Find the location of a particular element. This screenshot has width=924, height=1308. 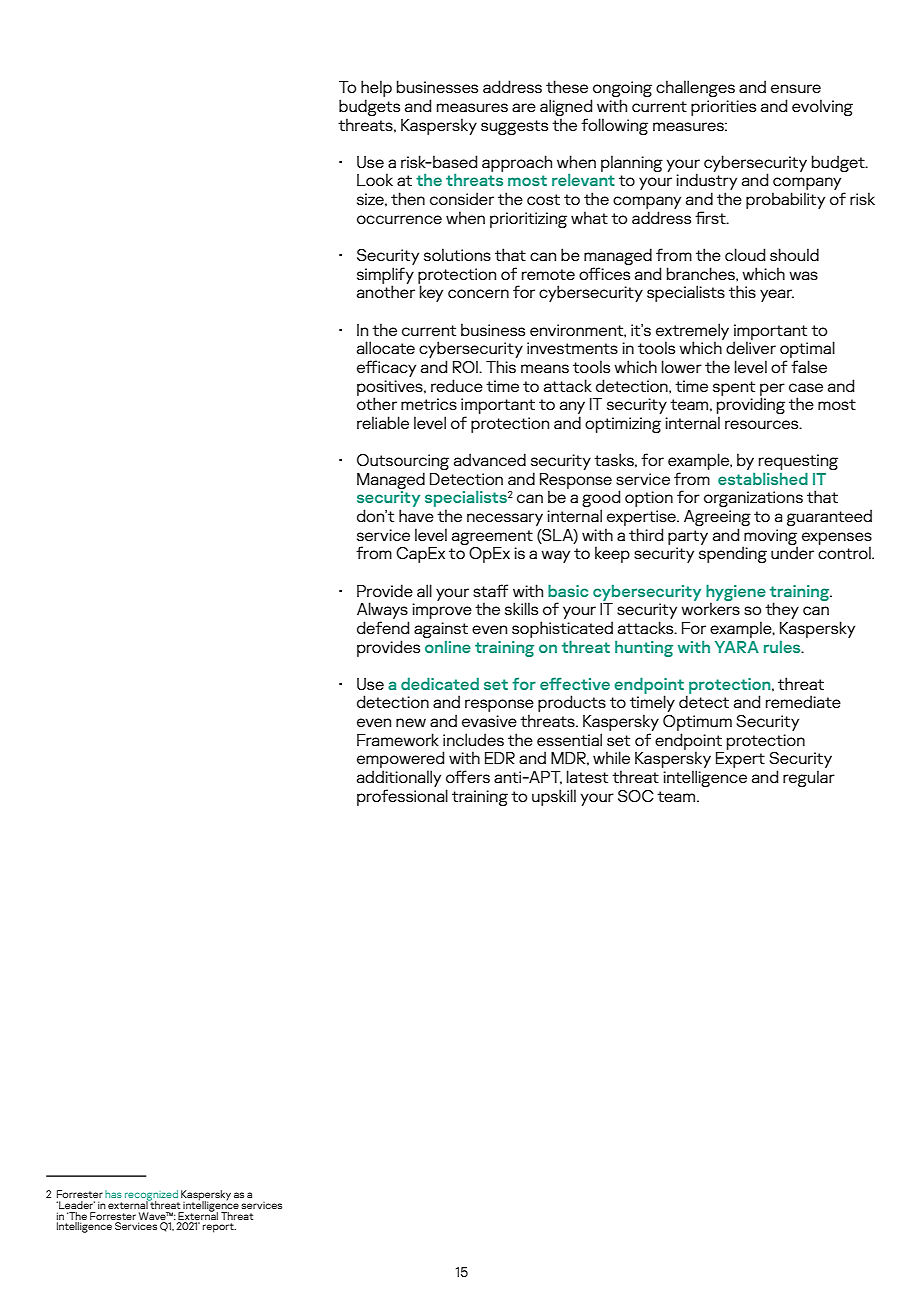

has is located at coordinates (113, 1194).
